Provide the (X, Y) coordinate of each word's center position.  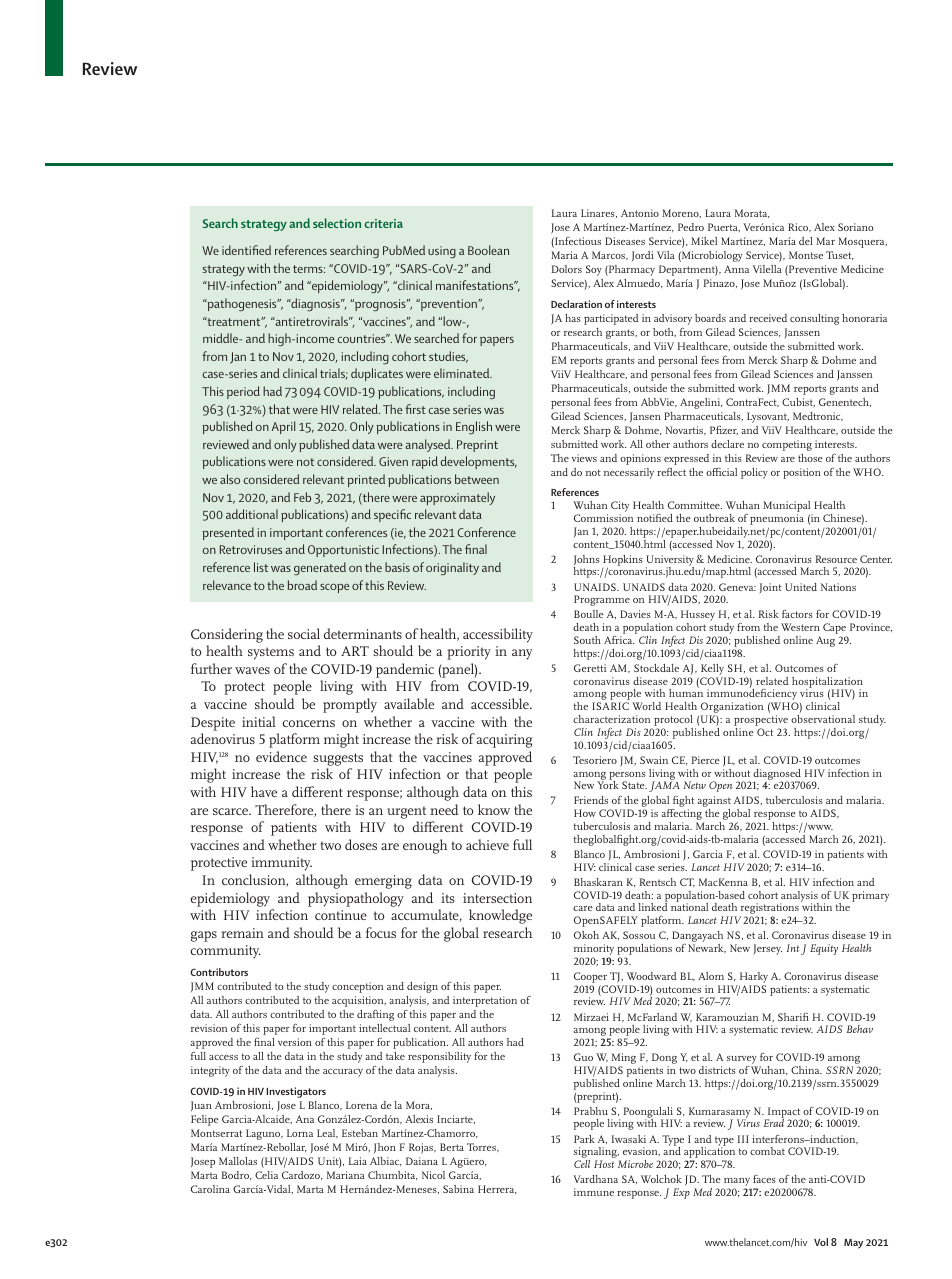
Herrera (497, 1189)
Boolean (488, 250)
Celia (266, 1175)
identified (246, 250)
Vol (821, 1242)
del (806, 241)
